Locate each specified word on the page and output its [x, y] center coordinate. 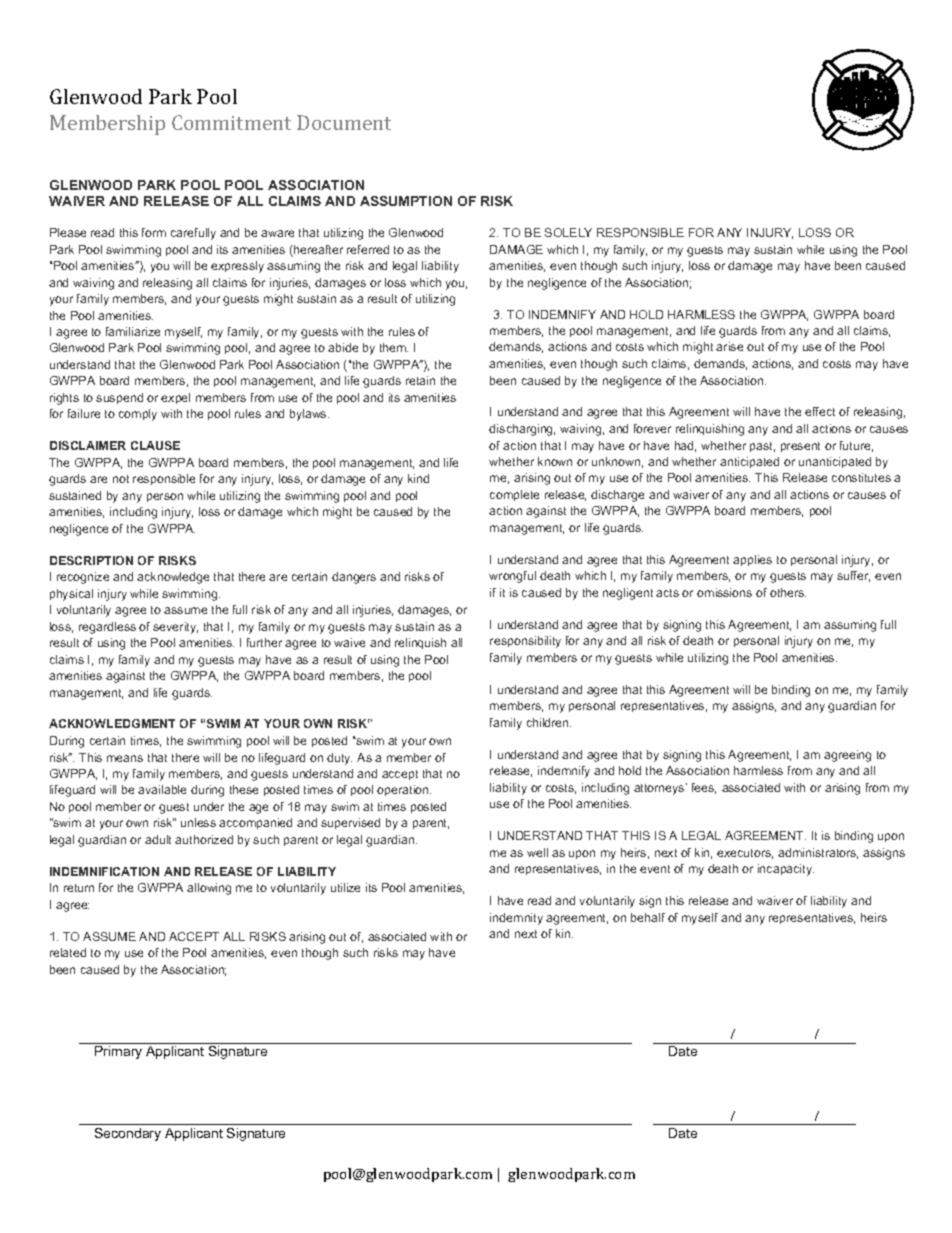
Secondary [128, 1134]
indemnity [516, 919]
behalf [648, 917]
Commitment [231, 122]
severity [175, 628]
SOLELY [568, 232]
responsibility [525, 642]
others [788, 592]
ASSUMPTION [406, 201]
